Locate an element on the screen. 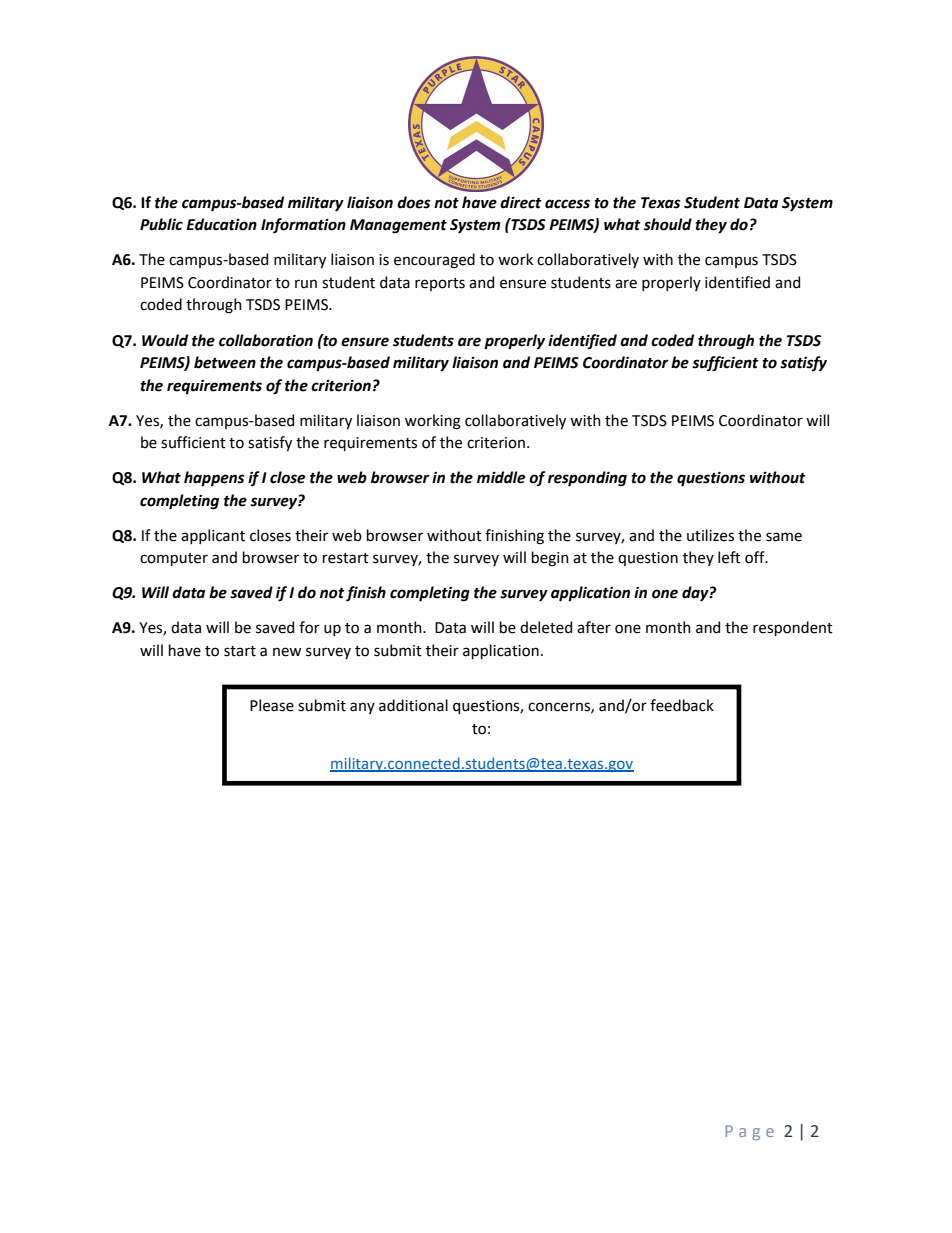 The width and height of the screenshot is (952, 1233). Page is located at coordinates (749, 1133).
